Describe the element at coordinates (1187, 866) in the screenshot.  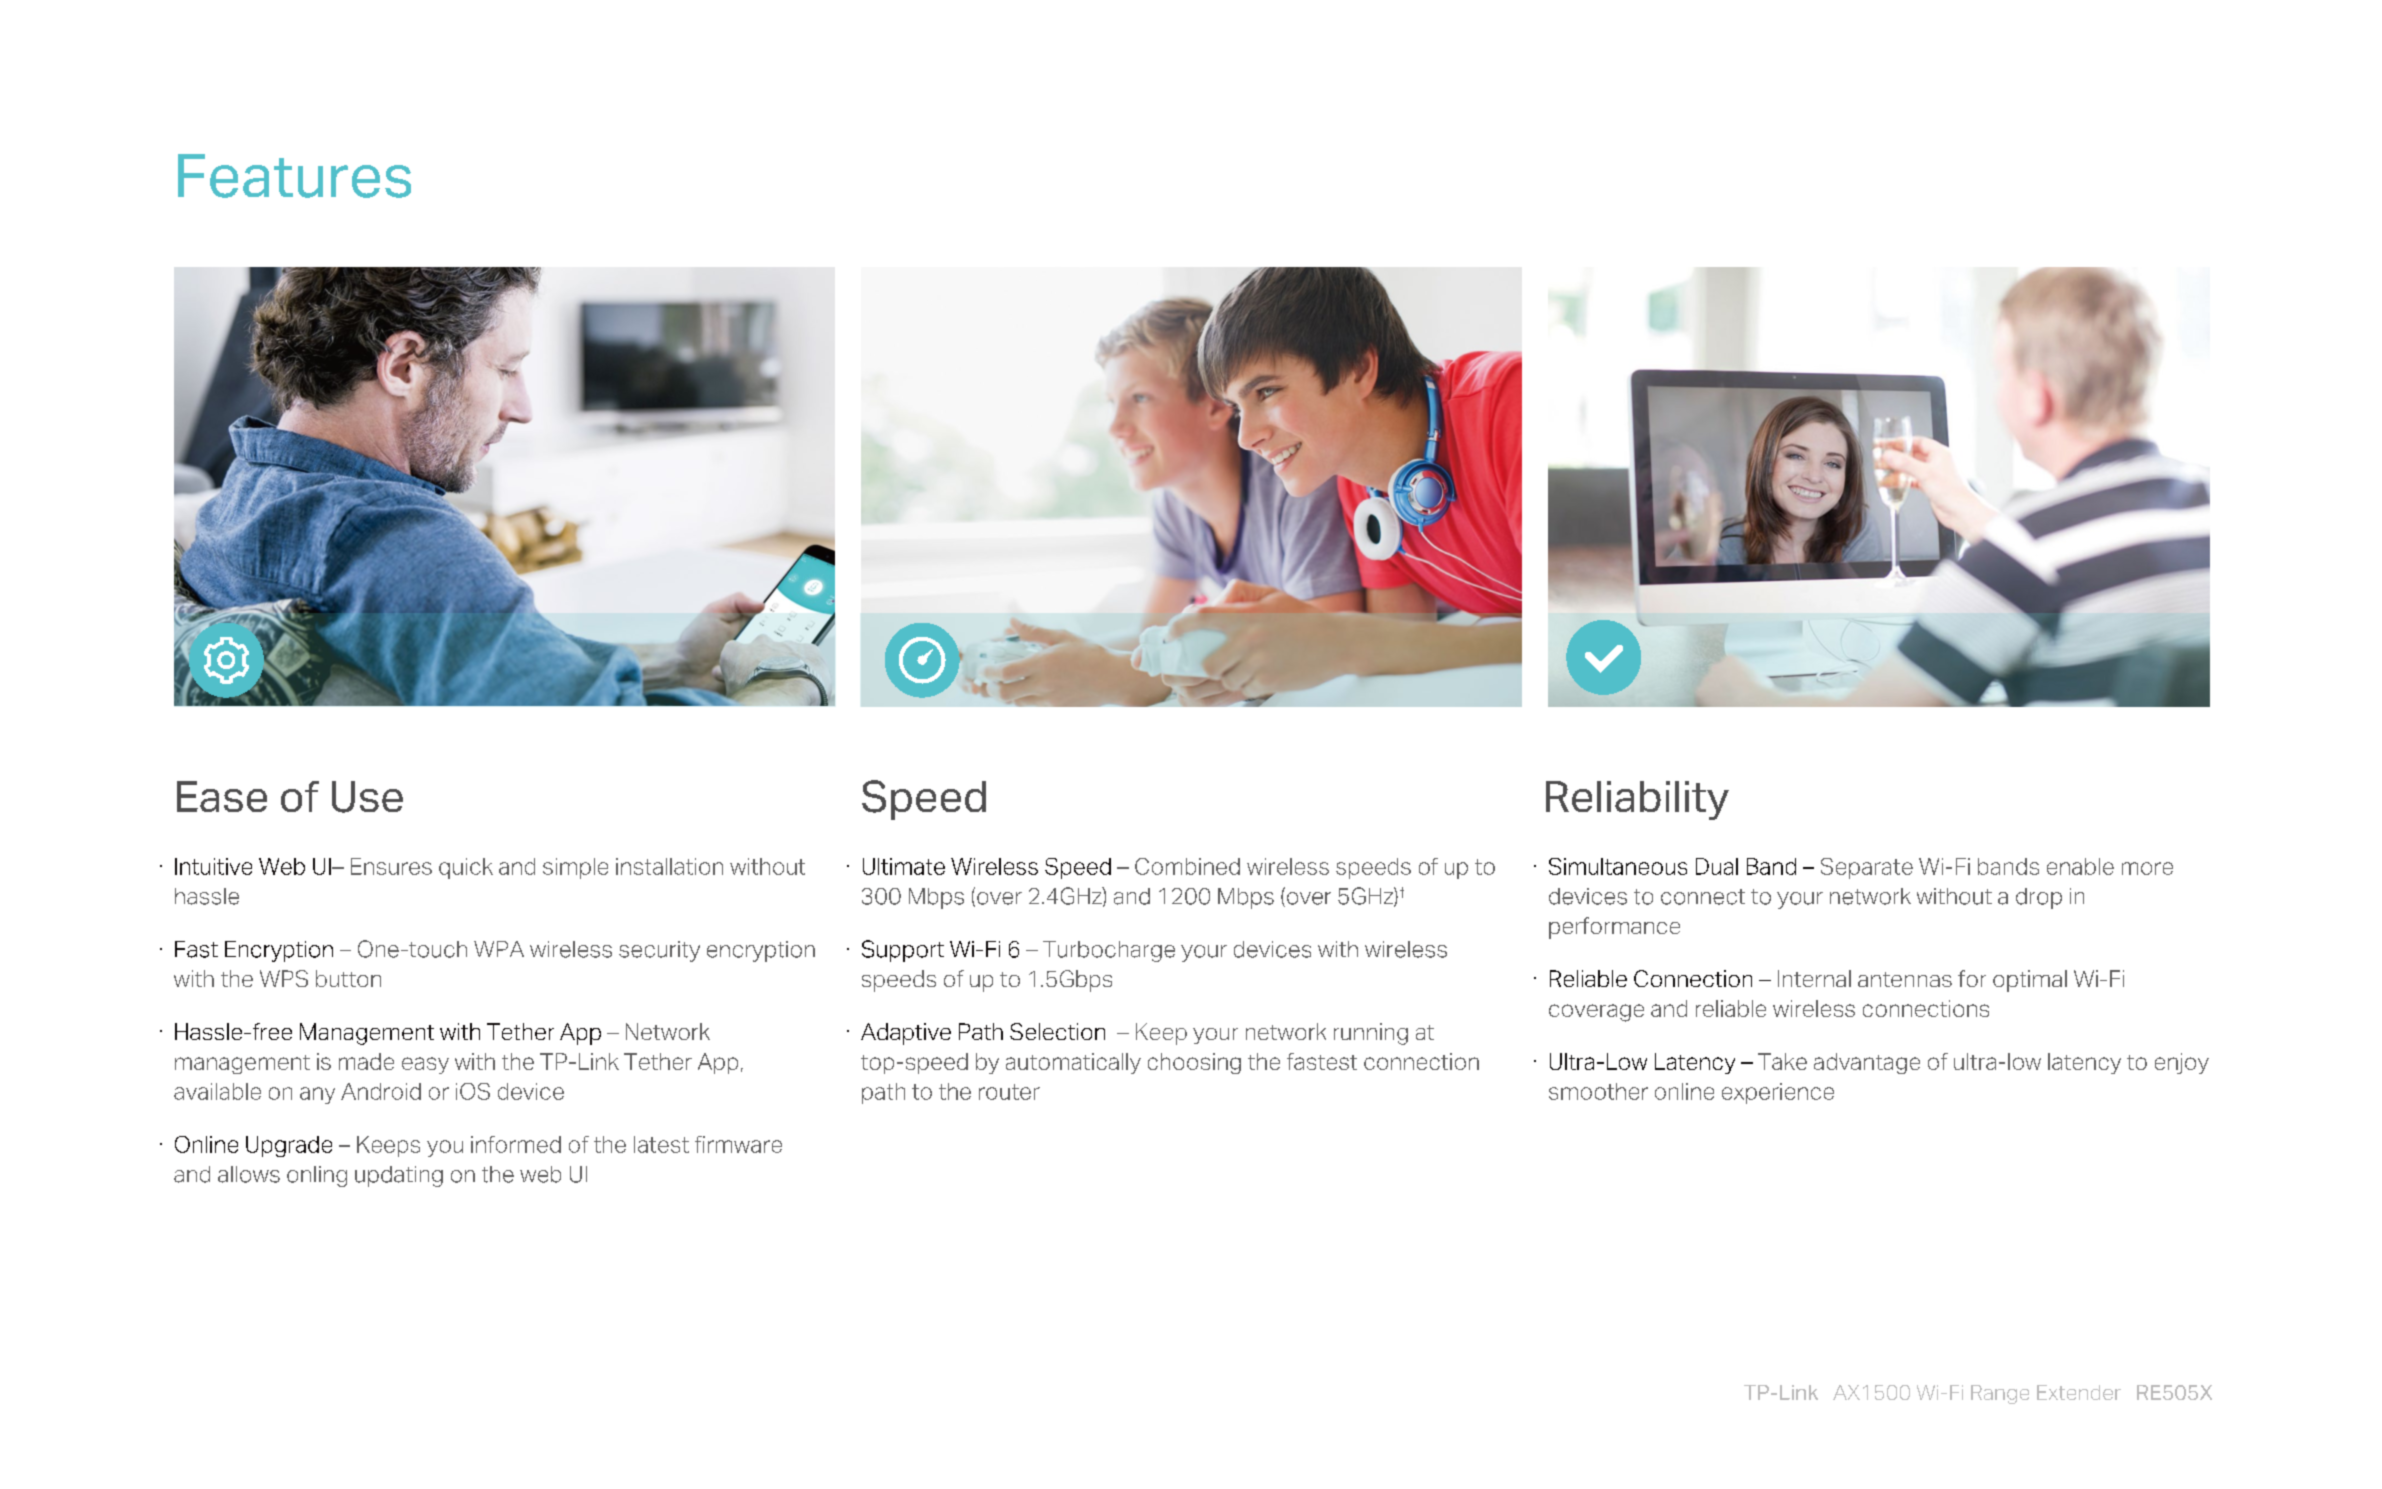
I see `Combined` at that location.
